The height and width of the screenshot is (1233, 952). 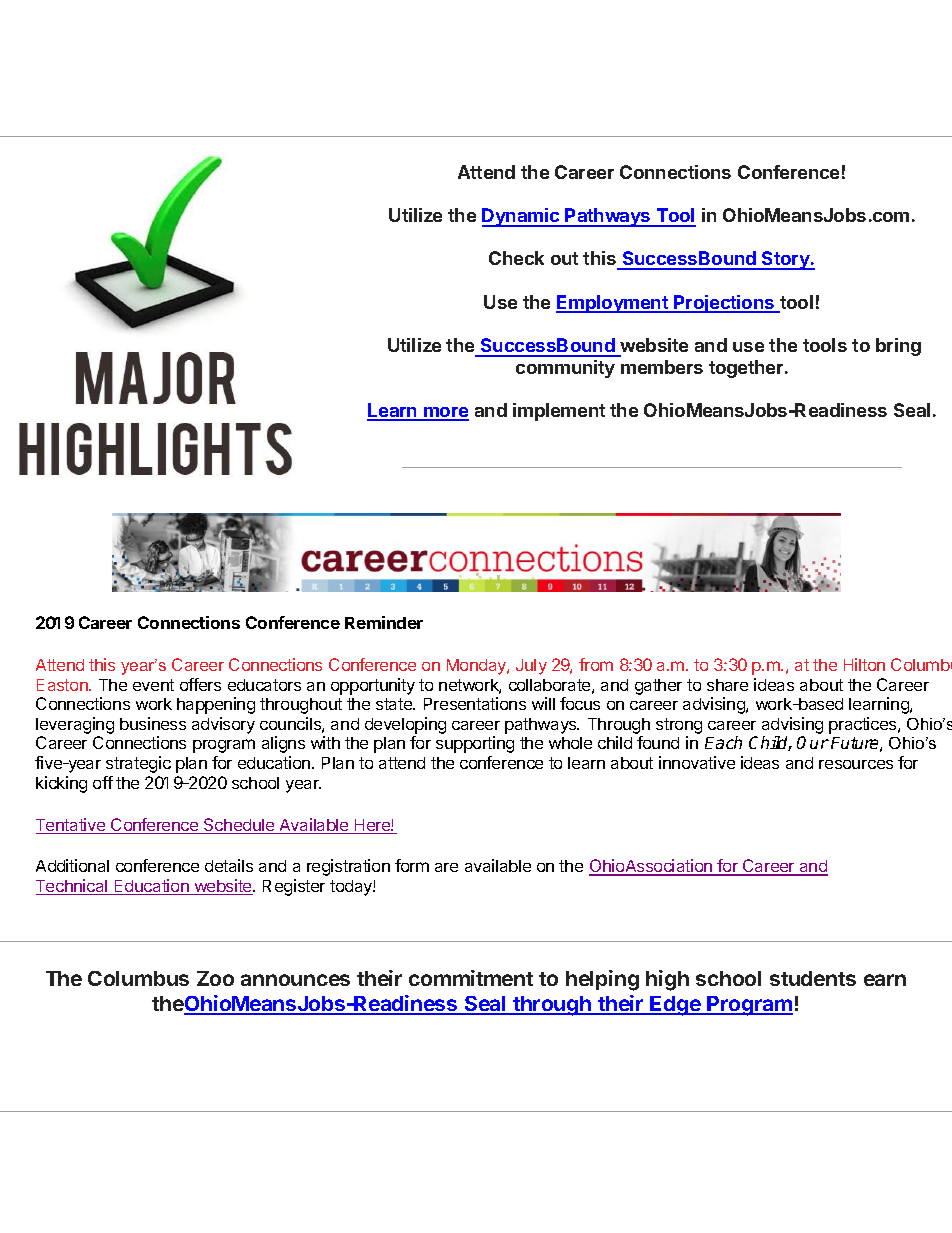 What do you see at coordinates (856, 764) in the screenshot?
I see `resources` at bounding box center [856, 764].
